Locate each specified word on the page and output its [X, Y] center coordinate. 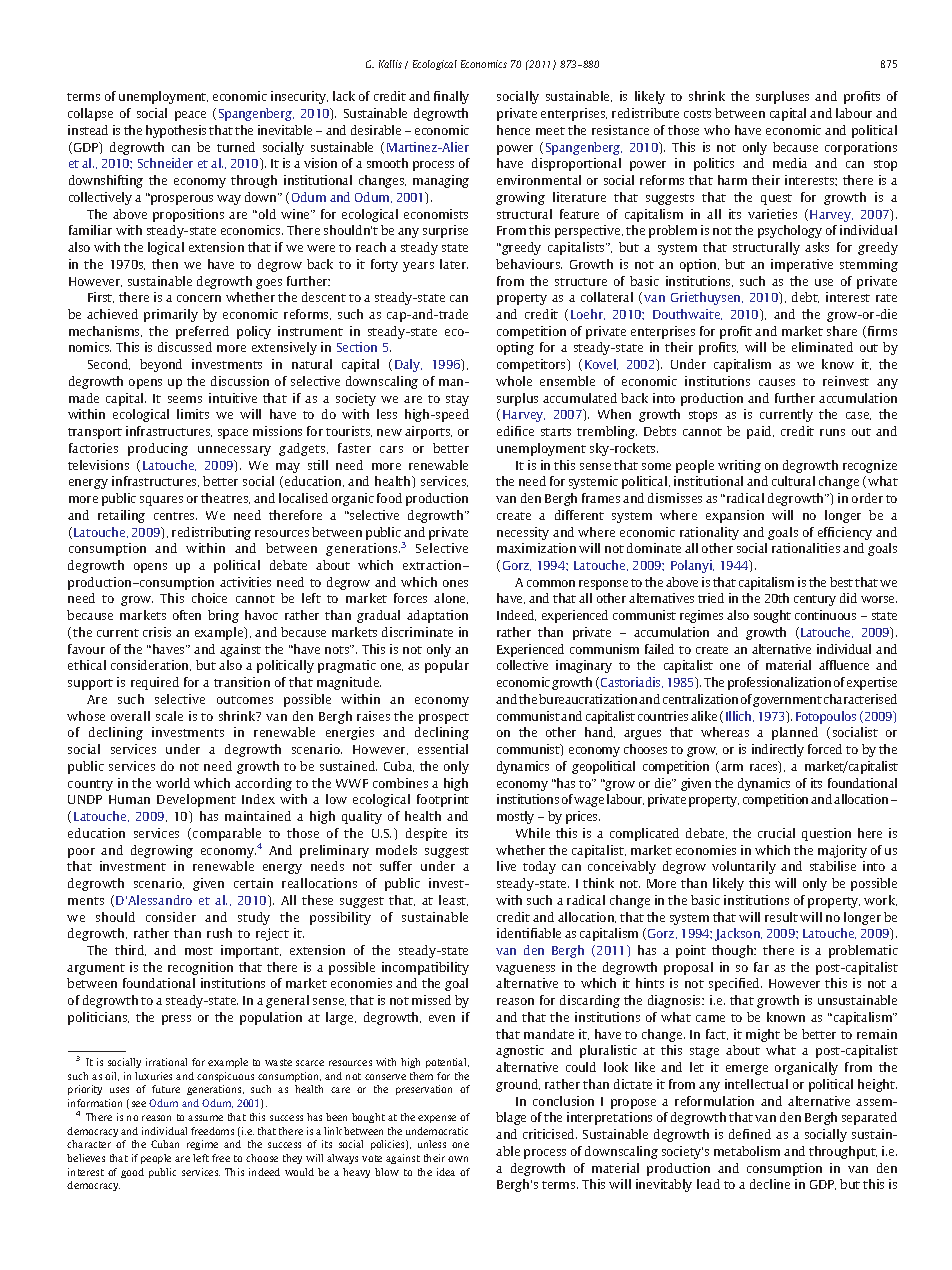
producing [158, 449]
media [790, 163]
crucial [776, 833]
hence [513, 130]
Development [196, 800]
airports [428, 432]
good [132, 1173]
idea [446, 1172]
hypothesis [176, 131]
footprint [443, 800]
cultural [793, 481]
